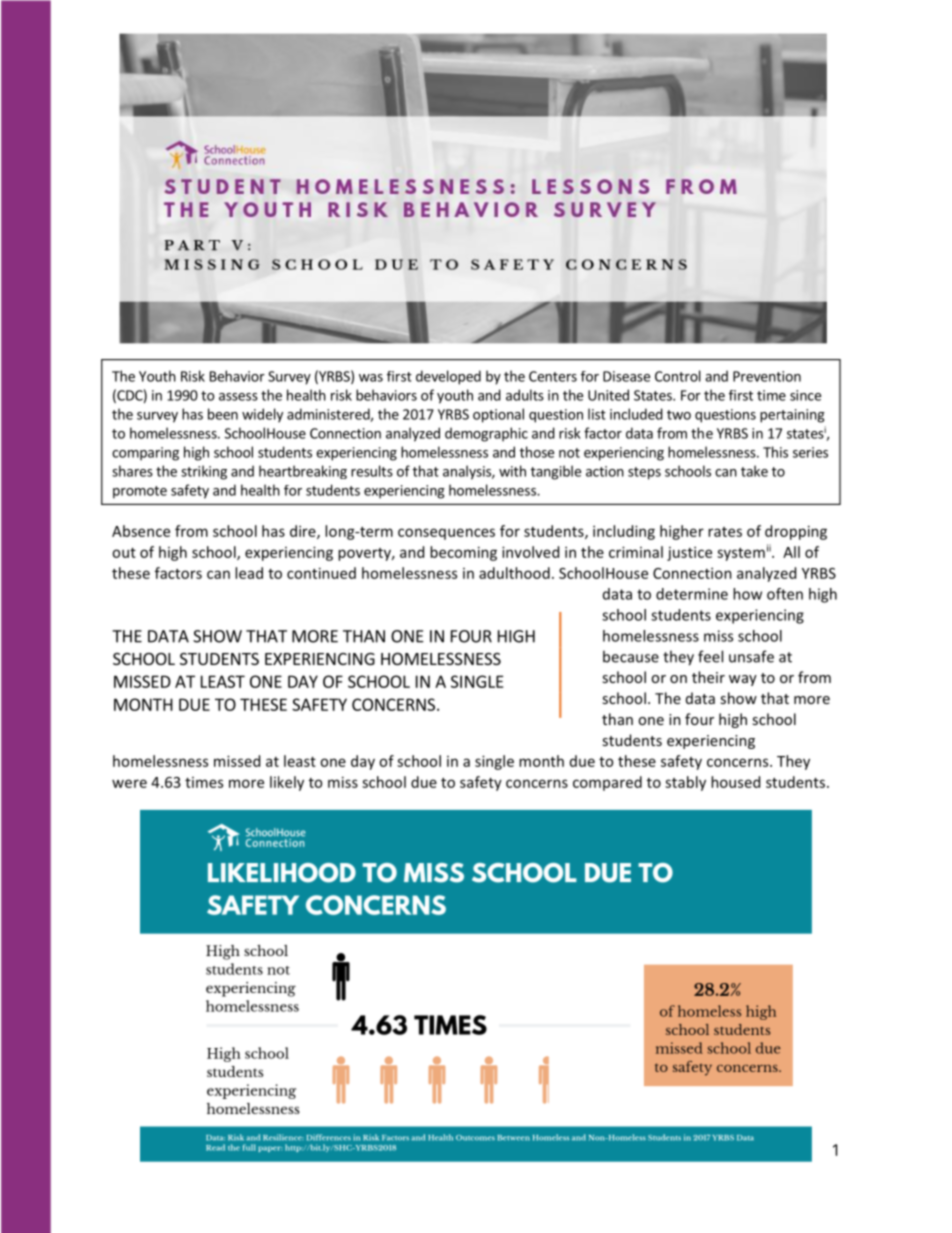  I want to click on likely, so click(287, 783).
